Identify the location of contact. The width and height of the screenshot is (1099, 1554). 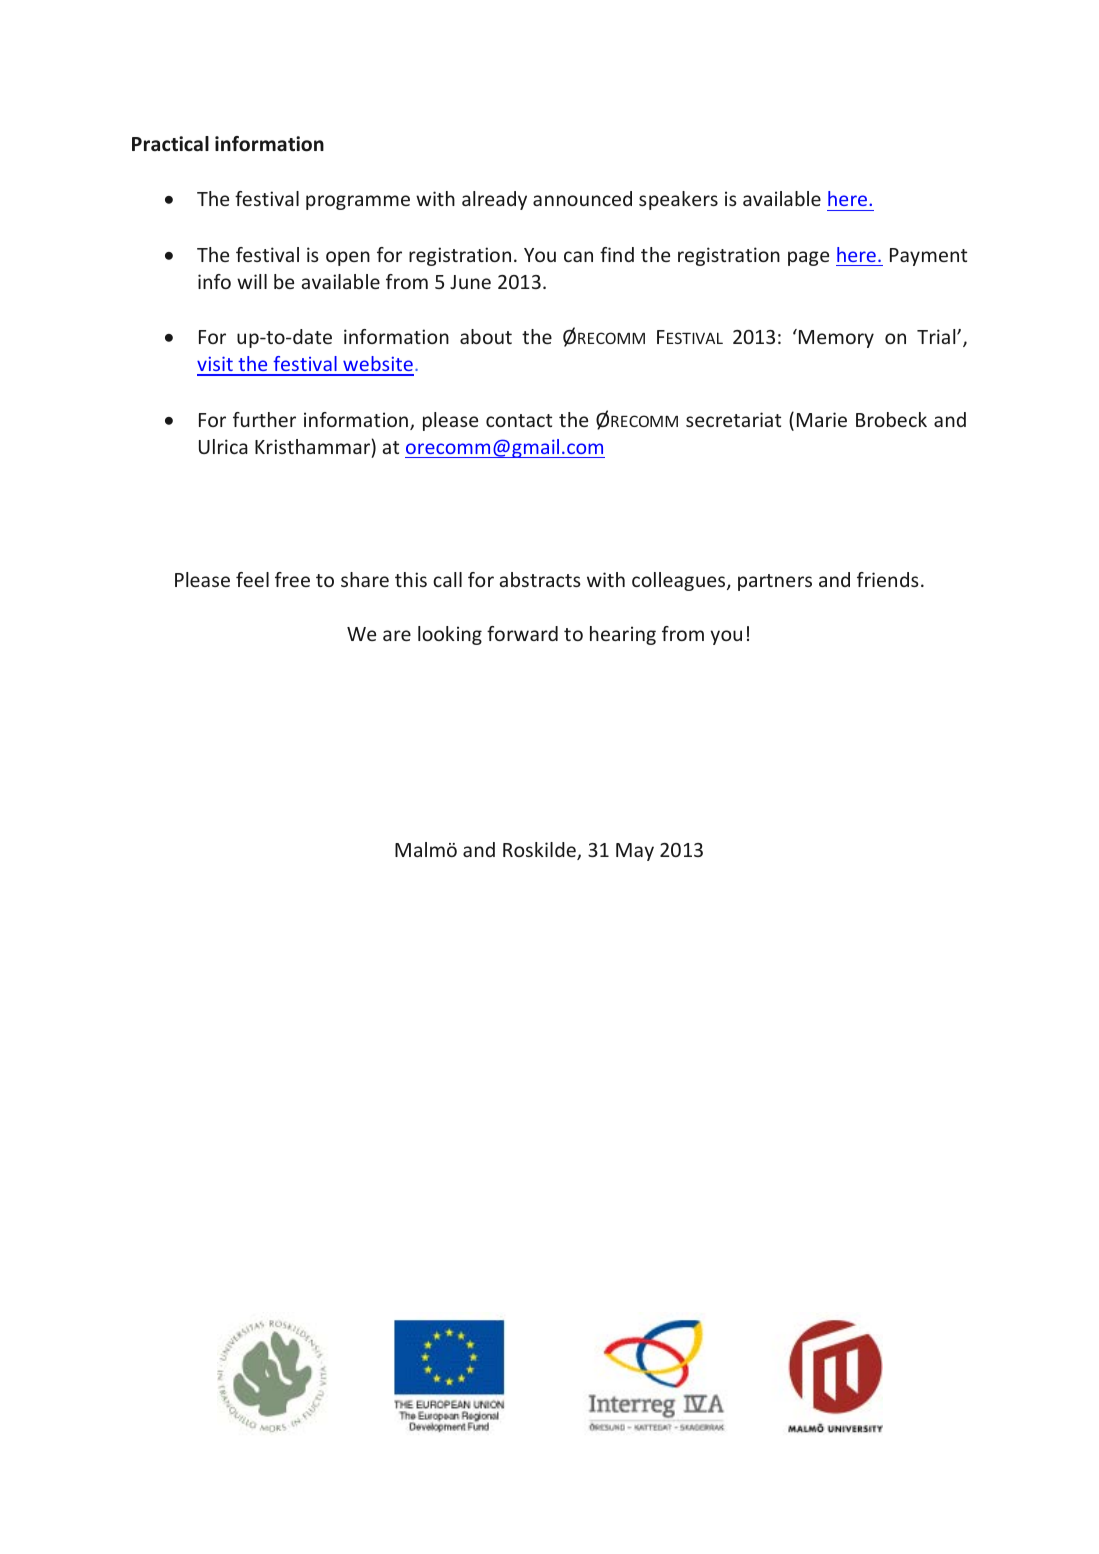
(519, 420).
